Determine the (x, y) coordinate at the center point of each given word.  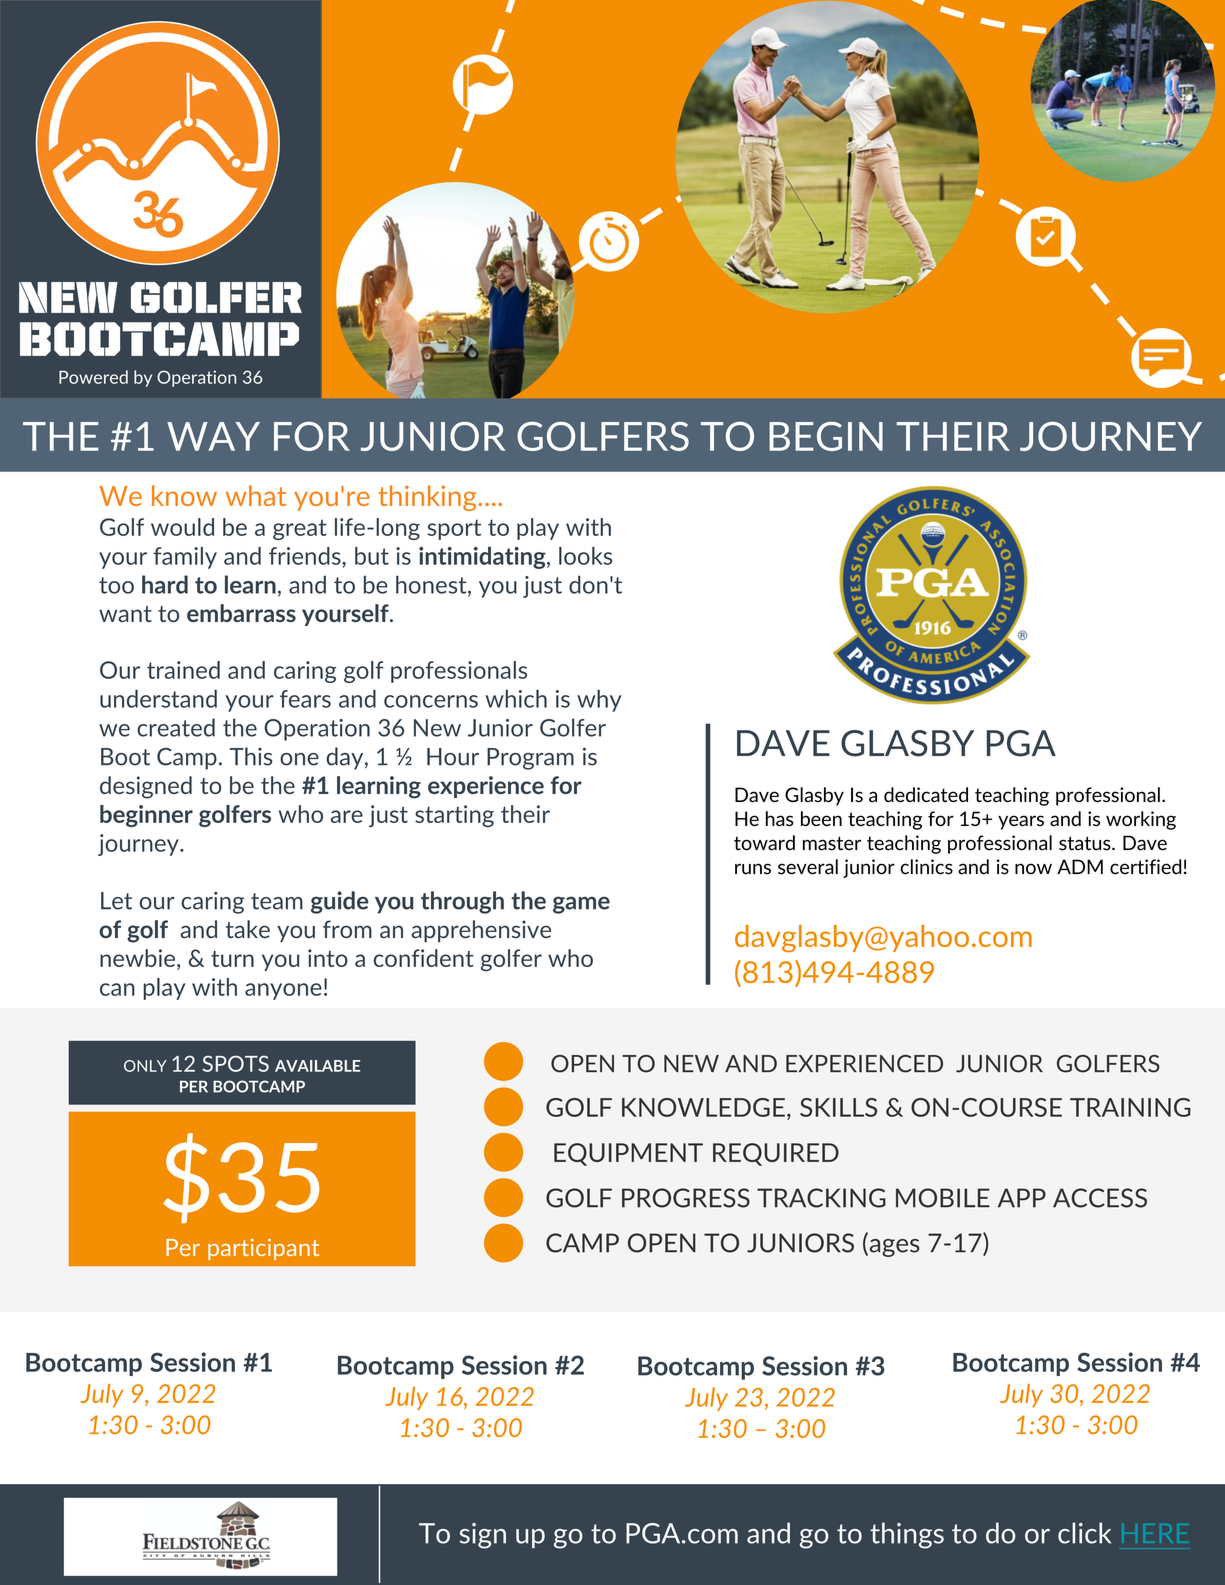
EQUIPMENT (628, 1154)
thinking (428, 498)
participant (263, 1249)
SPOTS (235, 1063)
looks (585, 556)
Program (530, 759)
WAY (213, 436)
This (251, 756)
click (1084, 1533)
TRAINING (1130, 1107)
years (1021, 822)
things (907, 1535)
